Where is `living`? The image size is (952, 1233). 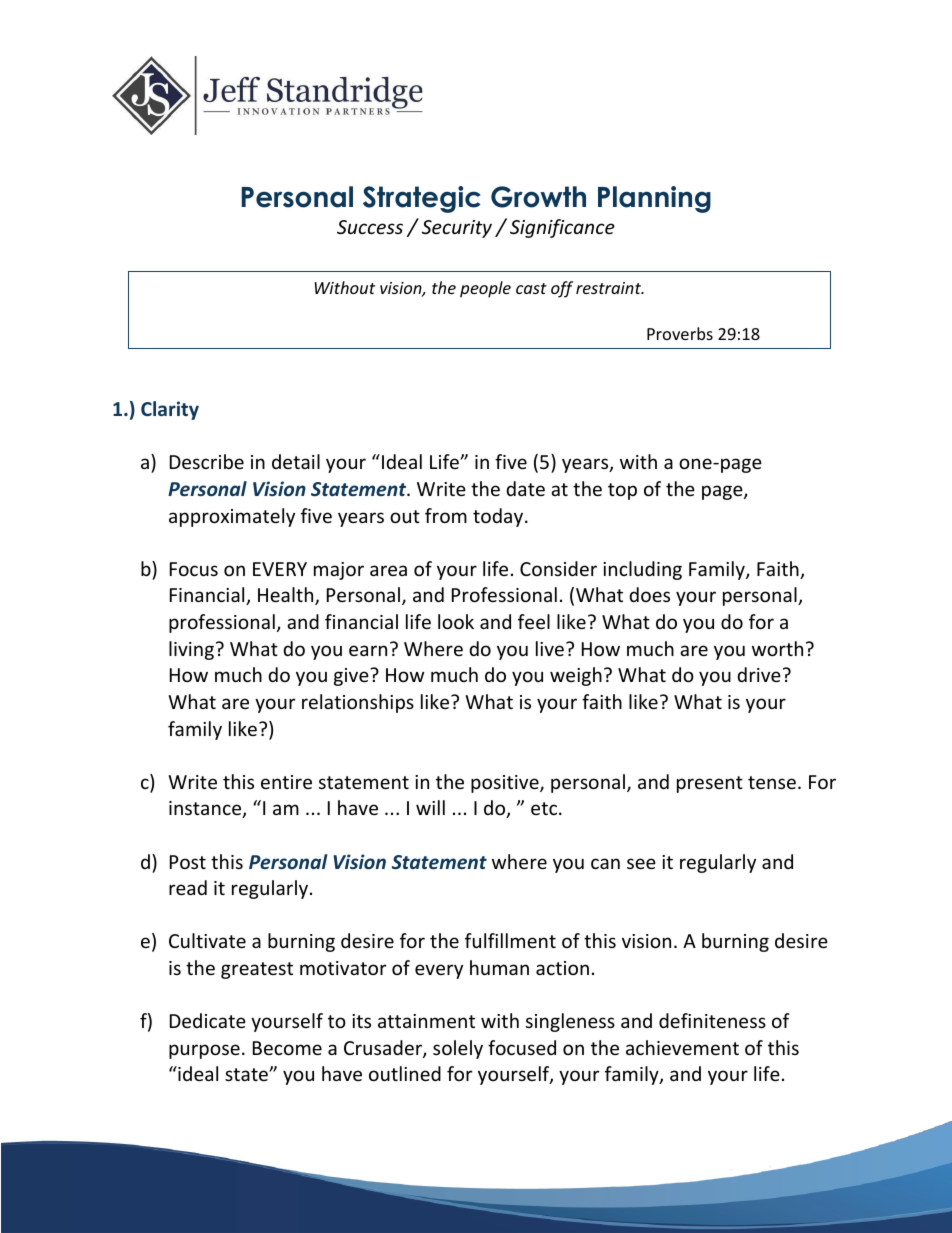
living is located at coordinates (191, 650).
